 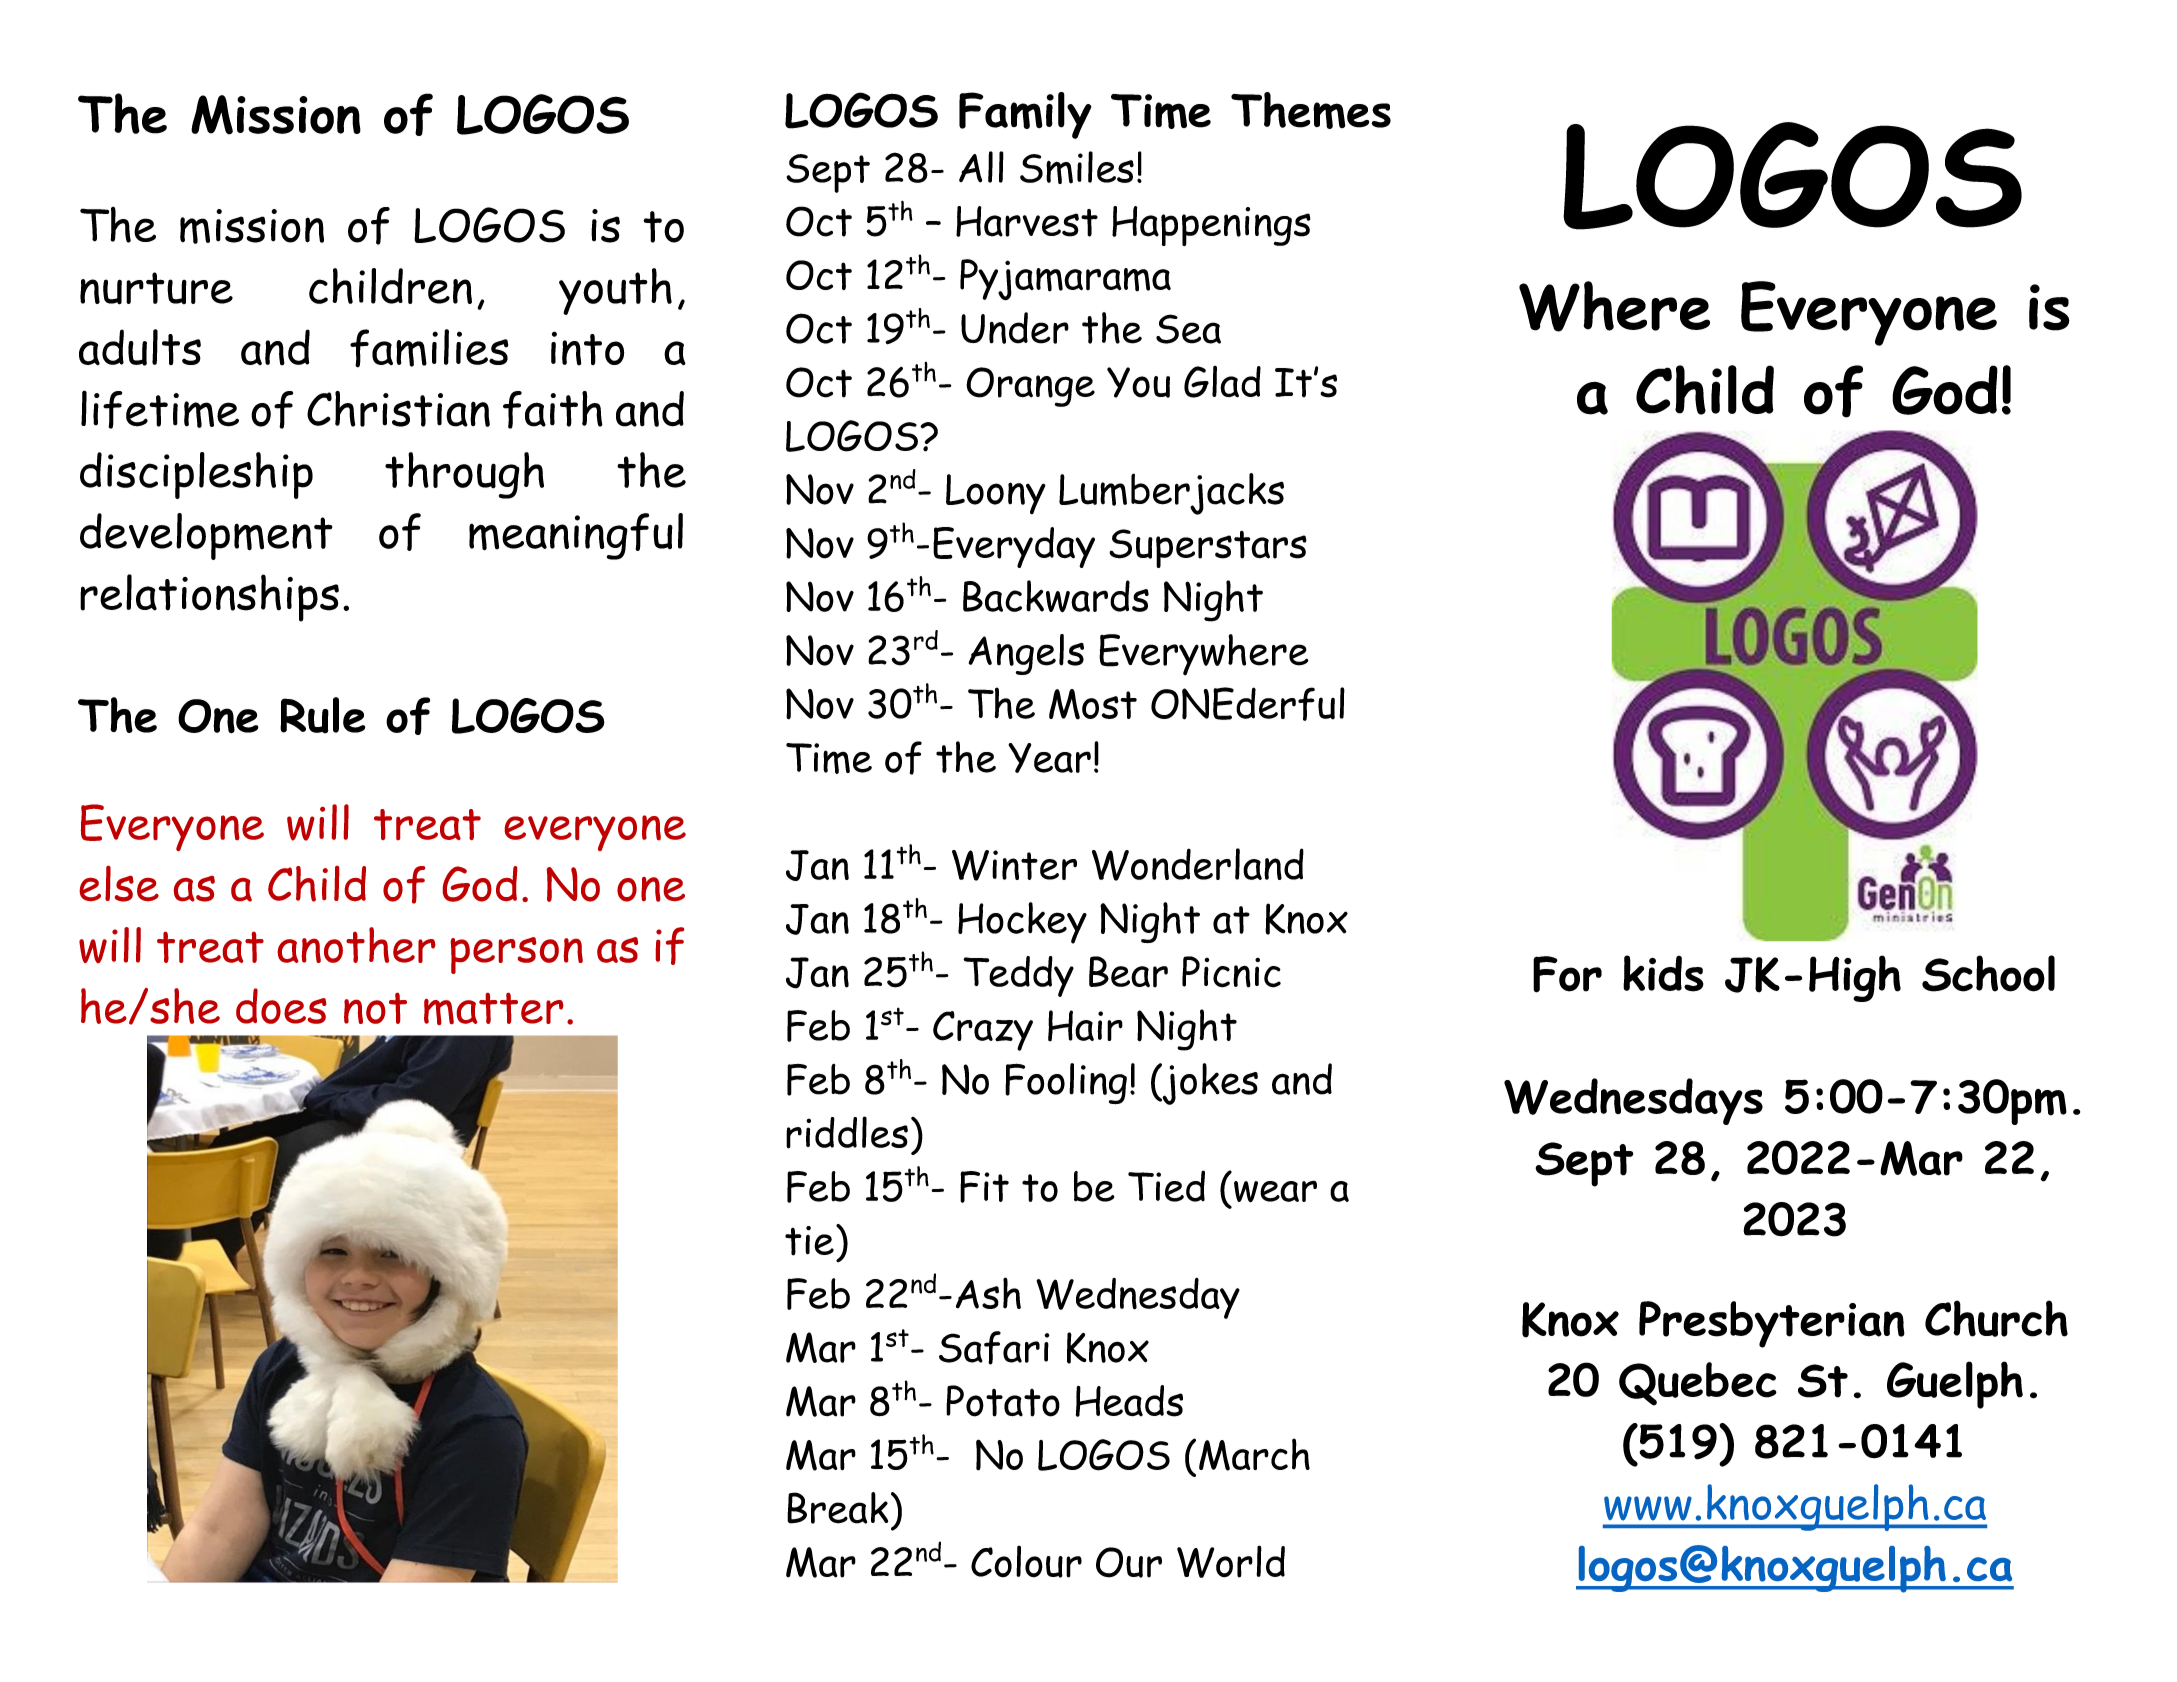 I want to click on Presbyterian, so click(x=1772, y=1324).
